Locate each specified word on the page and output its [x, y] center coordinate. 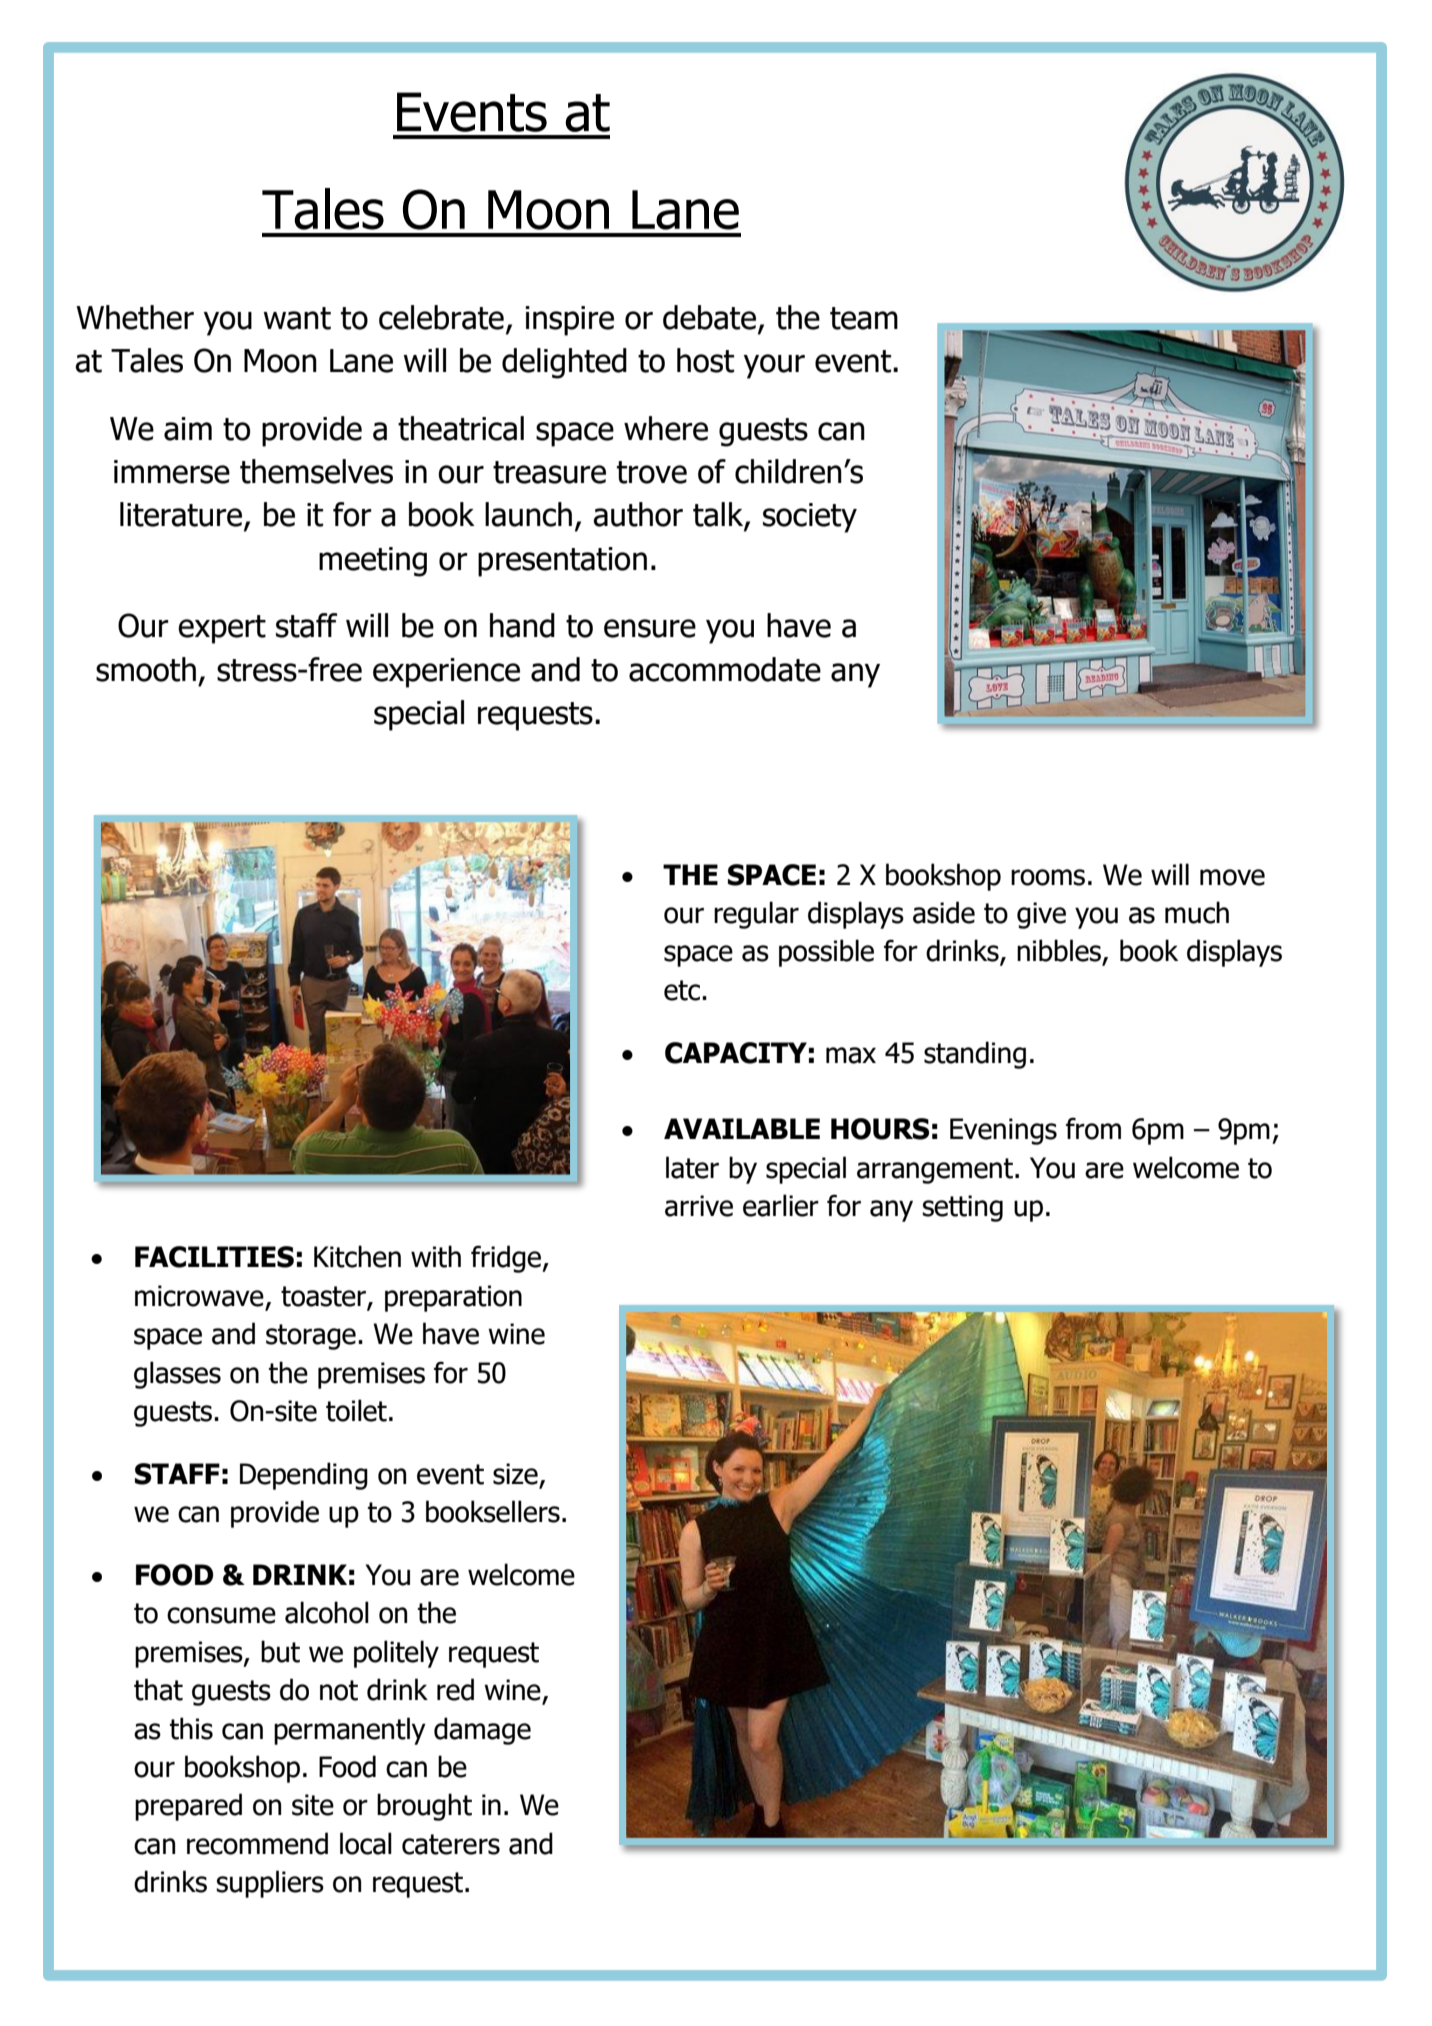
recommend [257, 1843]
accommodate [725, 669]
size [515, 1474]
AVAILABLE [742, 1128]
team [864, 318]
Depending [304, 1476]
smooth [146, 669]
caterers [451, 1844]
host [705, 360]
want [297, 318]
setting [962, 1208]
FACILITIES [214, 1257]
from [1093, 1128]
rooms [1048, 877]
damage [482, 1731]
